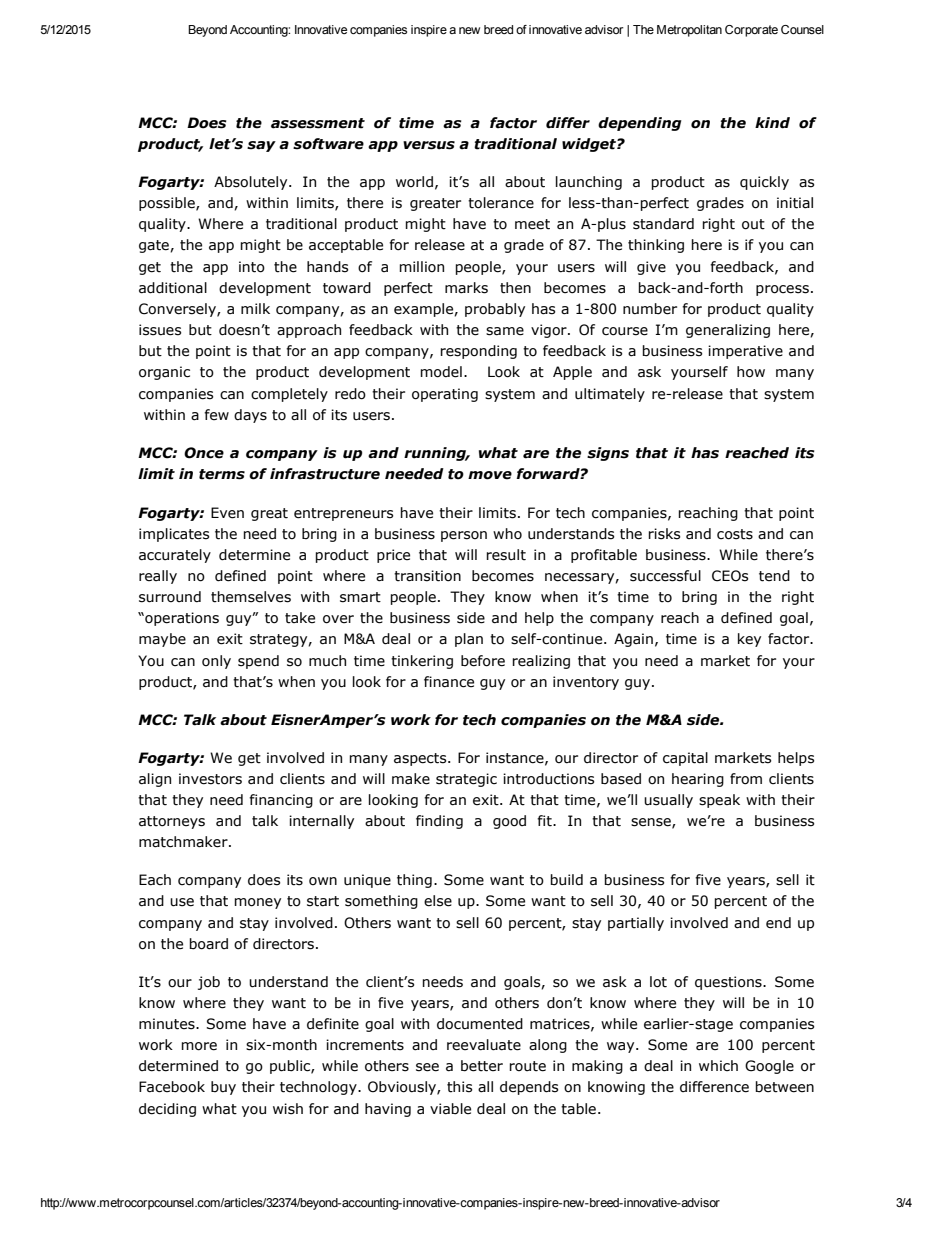 This screenshot has width=952, height=1233. Describe the element at coordinates (281, 801) in the screenshot. I see `financing` at that location.
